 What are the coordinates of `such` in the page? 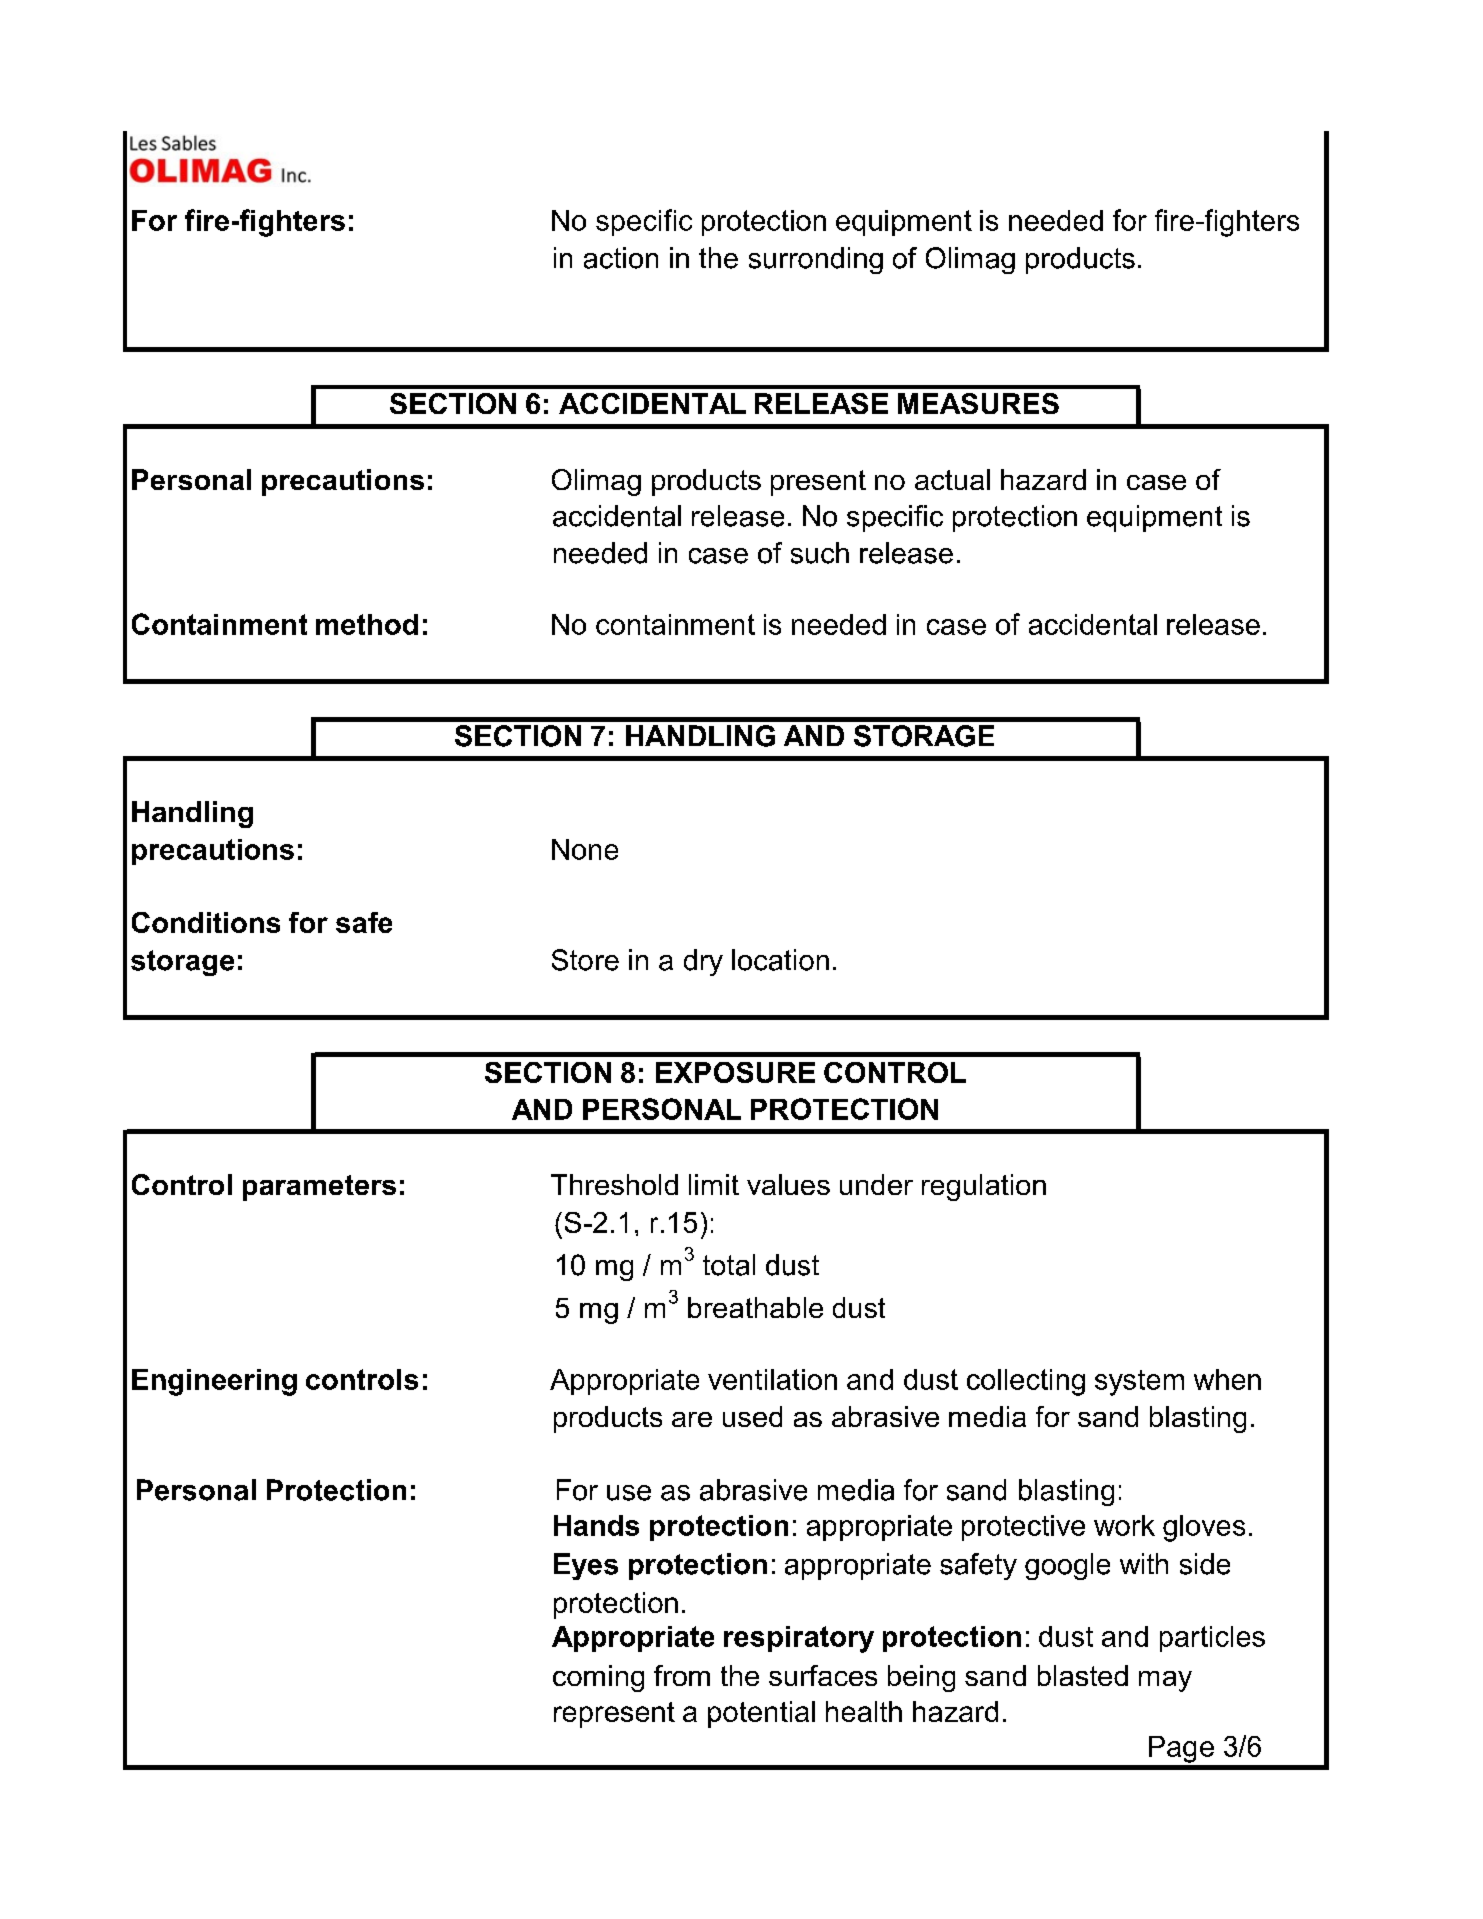 It's located at (820, 553).
